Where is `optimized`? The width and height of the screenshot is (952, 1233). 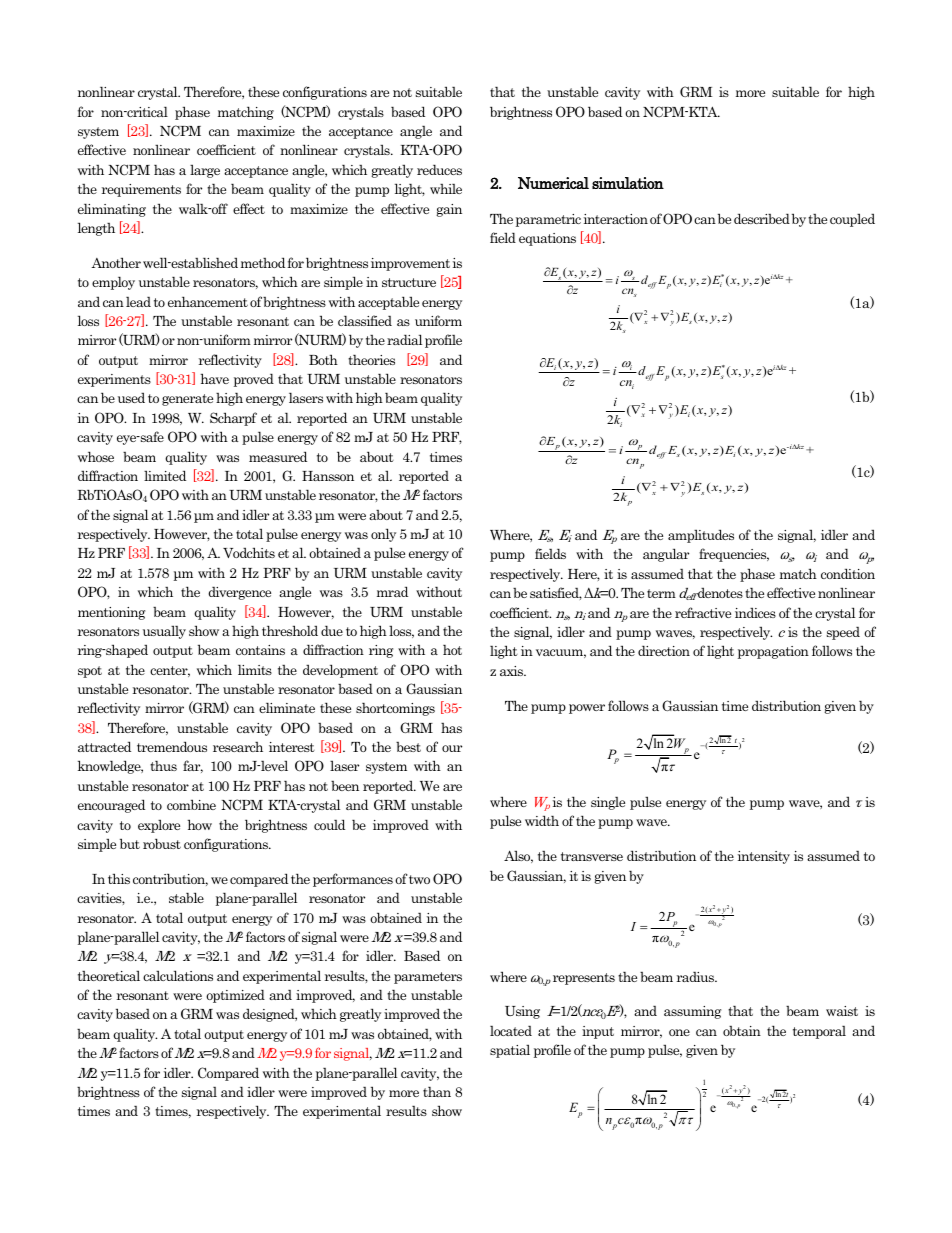
optimized is located at coordinates (235, 996).
